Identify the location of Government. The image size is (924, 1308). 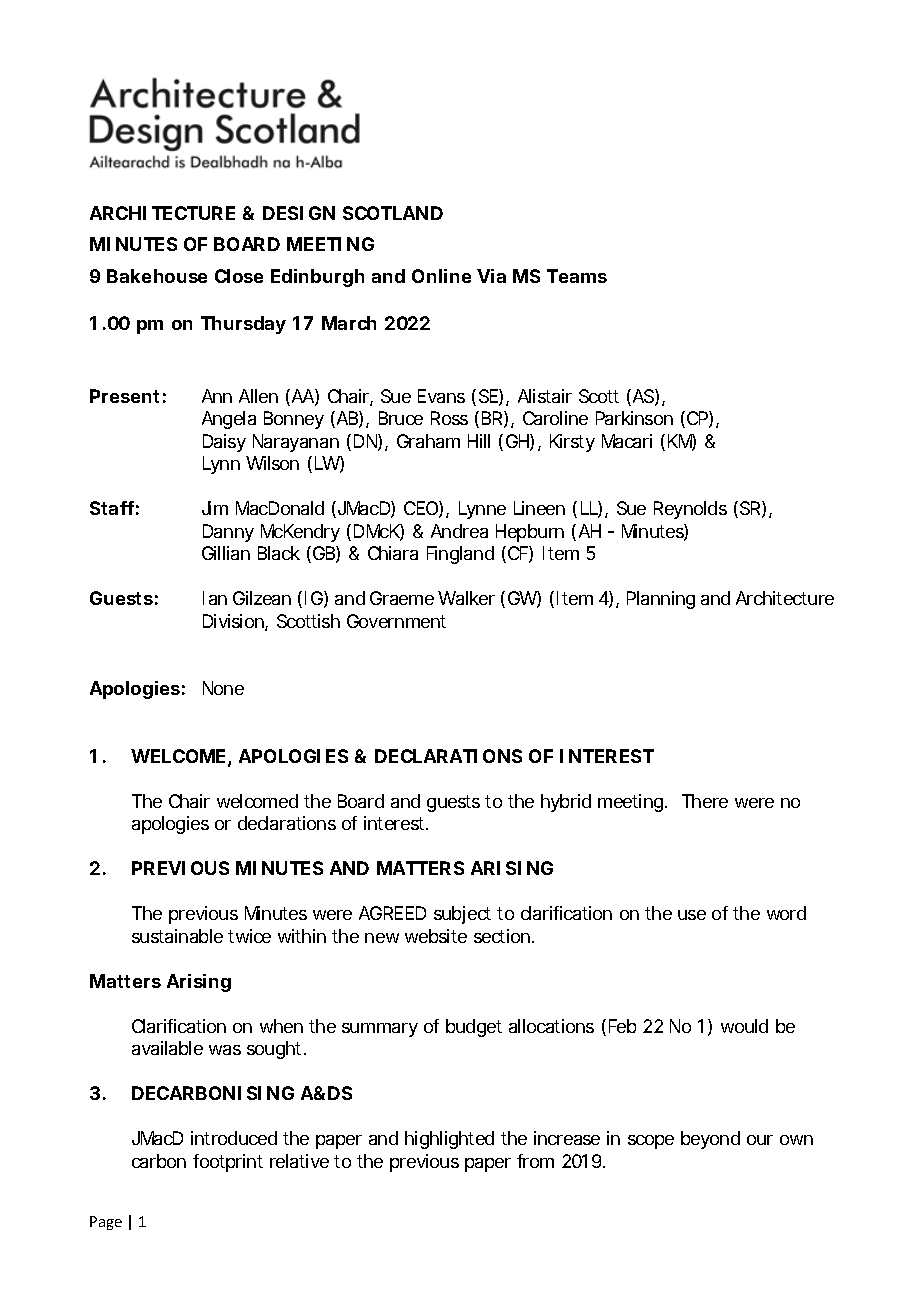
(396, 621).
